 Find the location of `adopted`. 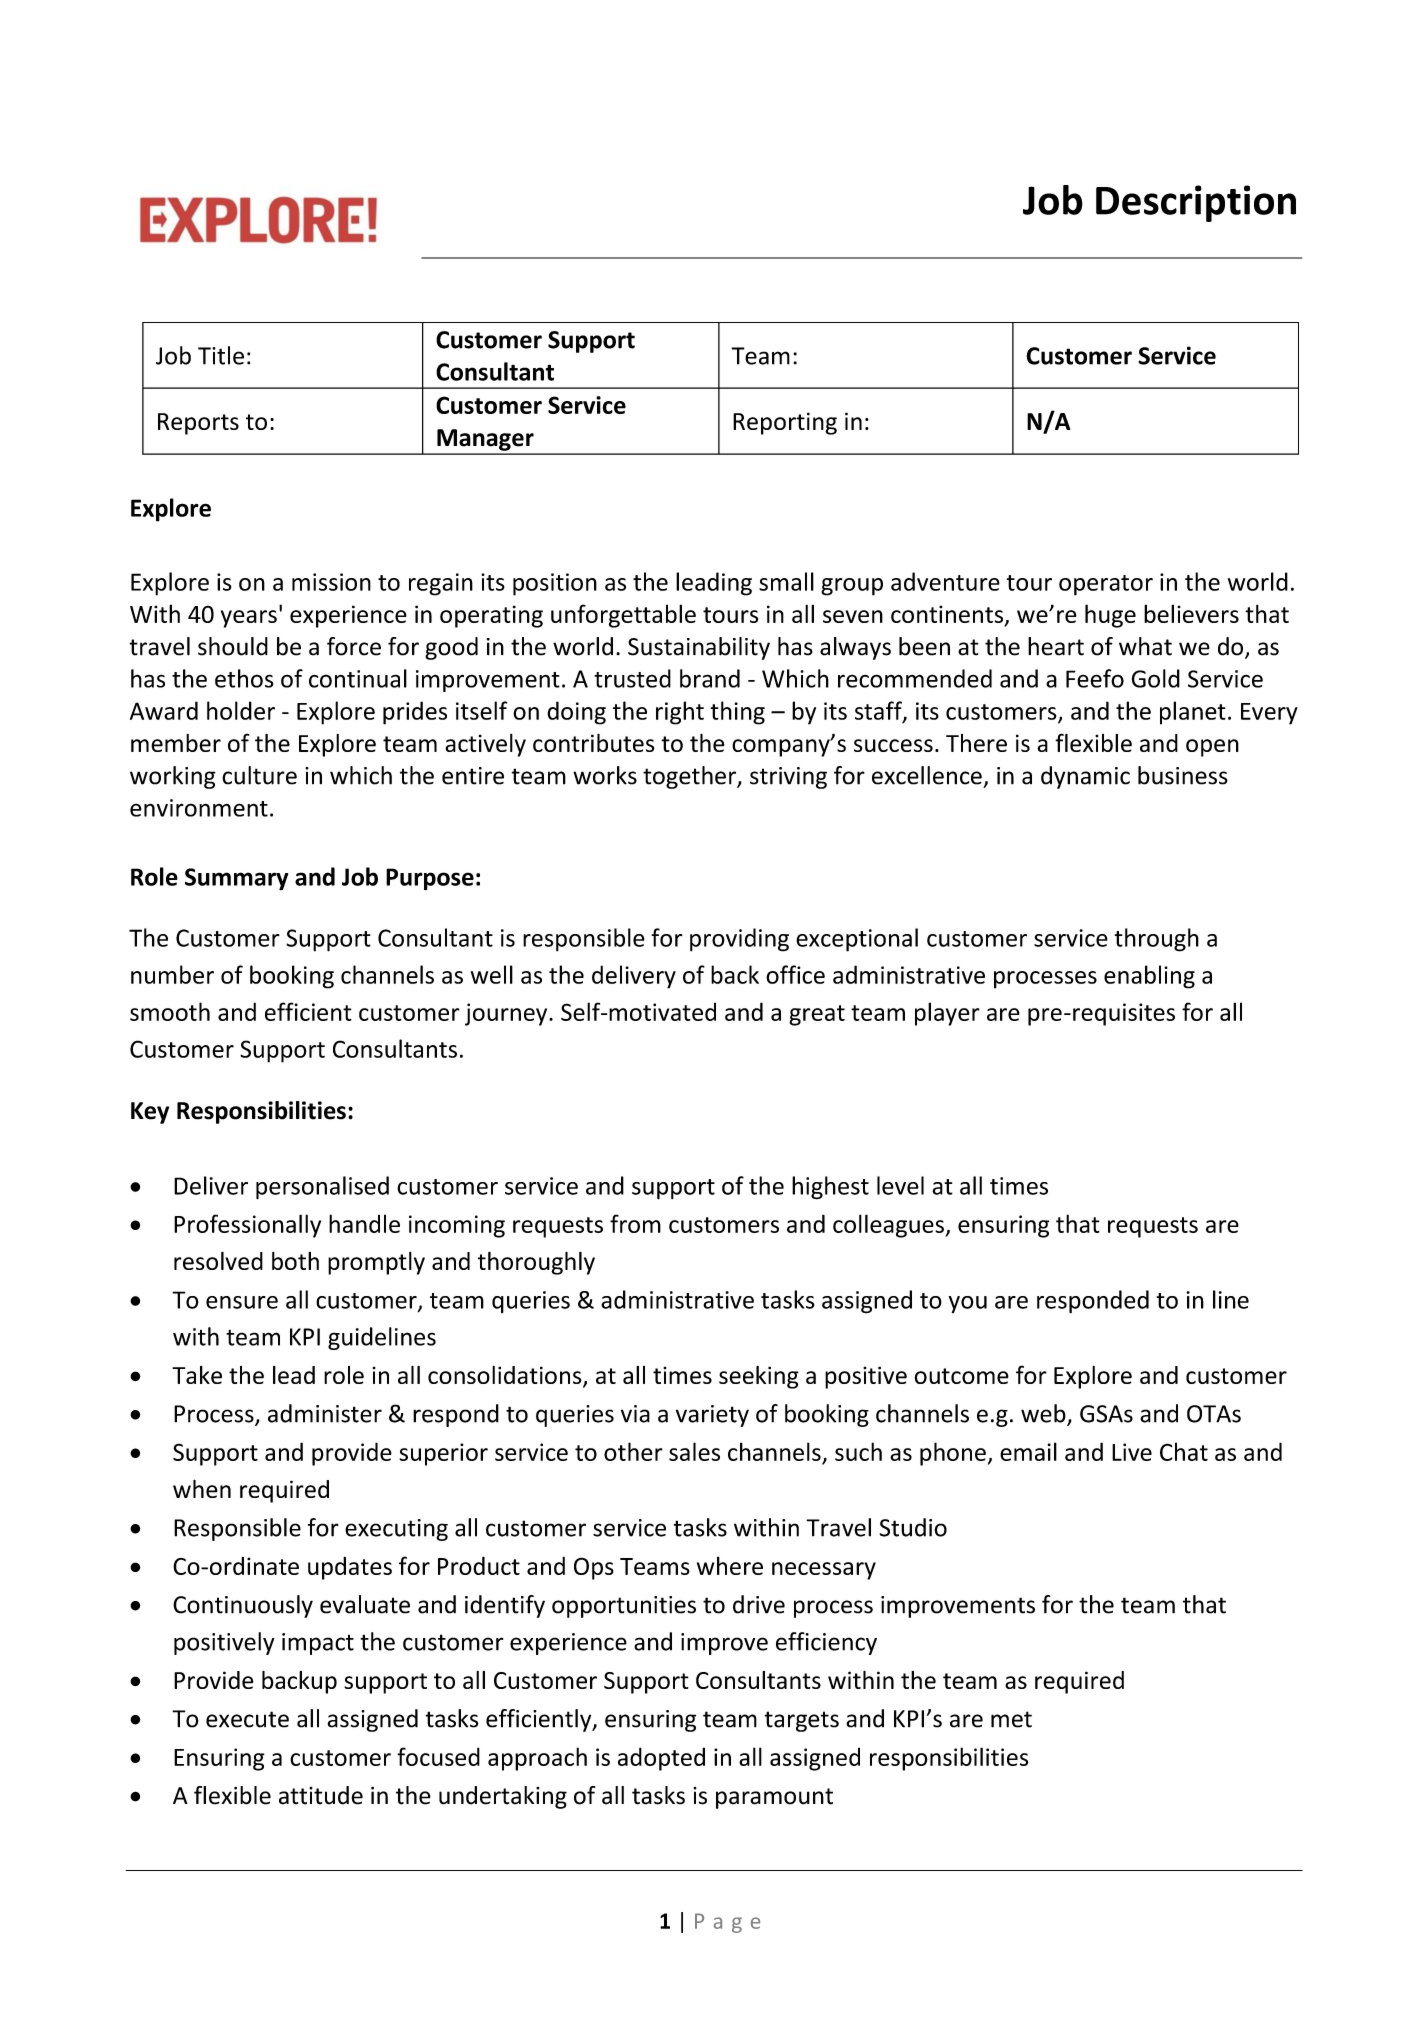

adopted is located at coordinates (661, 1759).
